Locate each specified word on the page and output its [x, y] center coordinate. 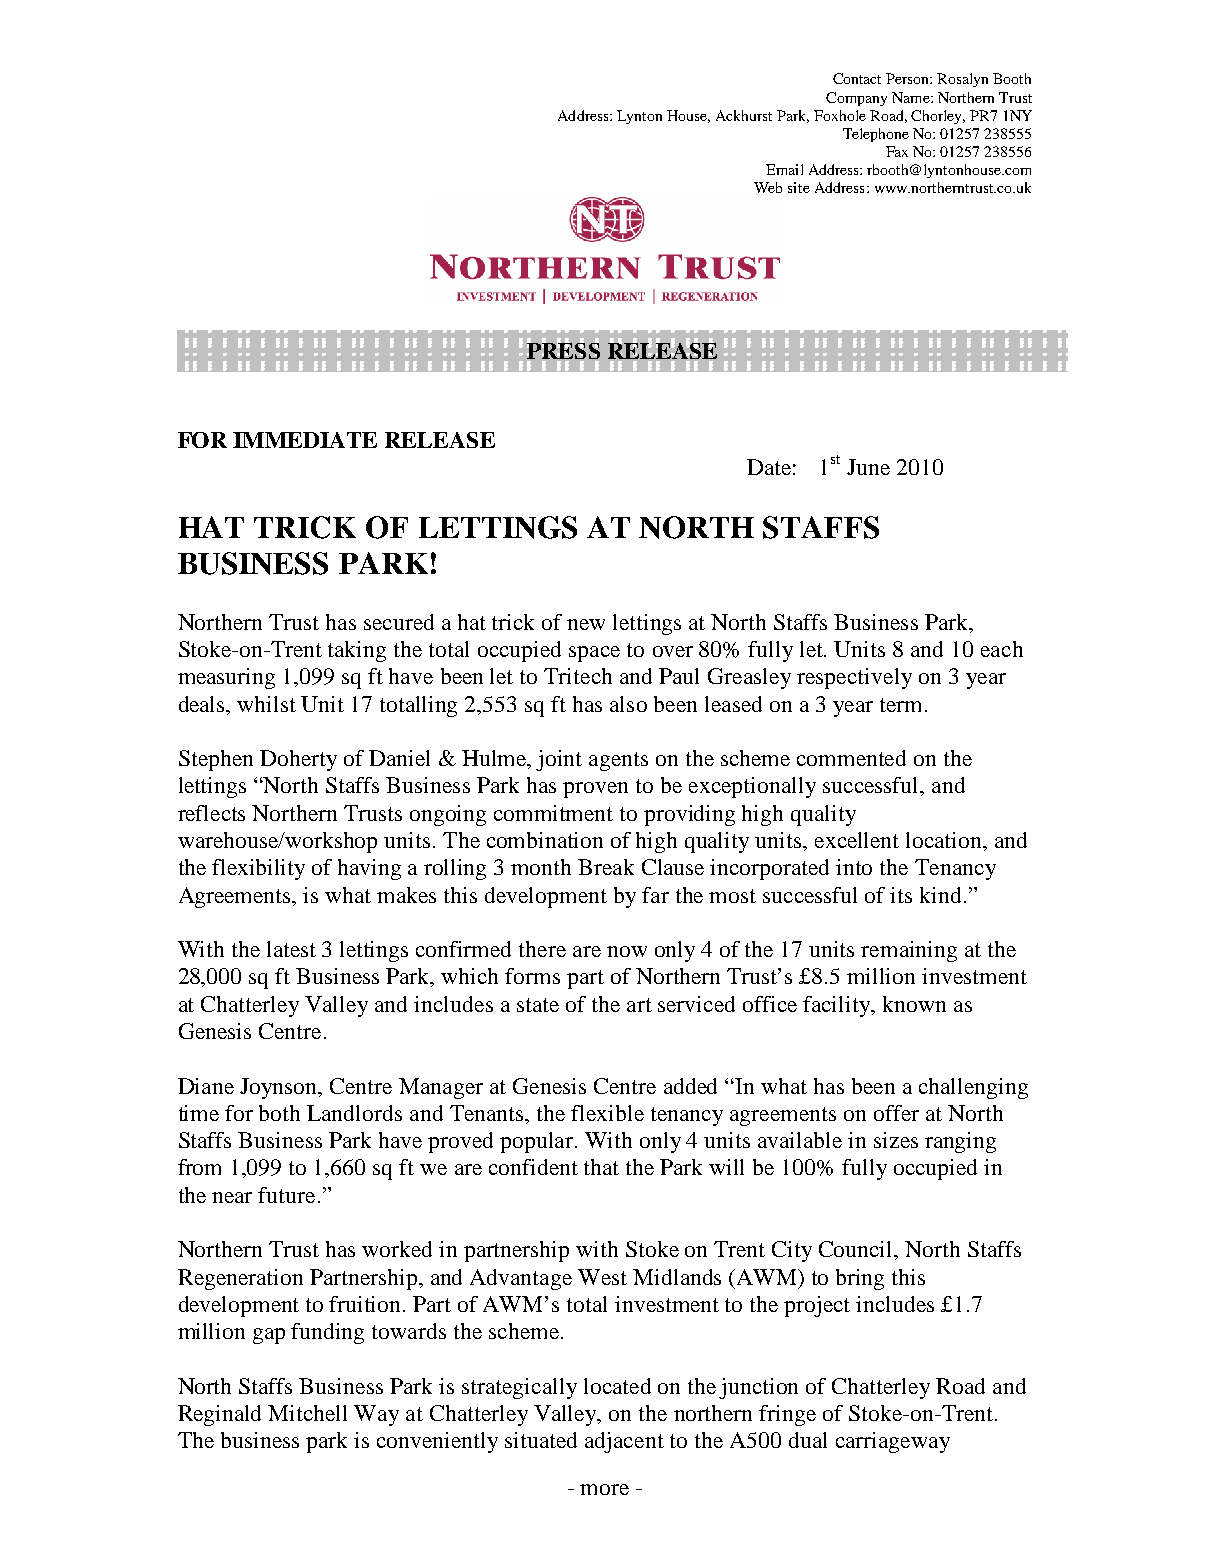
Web [768, 187]
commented [851, 758]
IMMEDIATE [305, 440]
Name [912, 97]
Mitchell [307, 1413]
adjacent [624, 1442]
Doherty [298, 760]
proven [595, 790]
